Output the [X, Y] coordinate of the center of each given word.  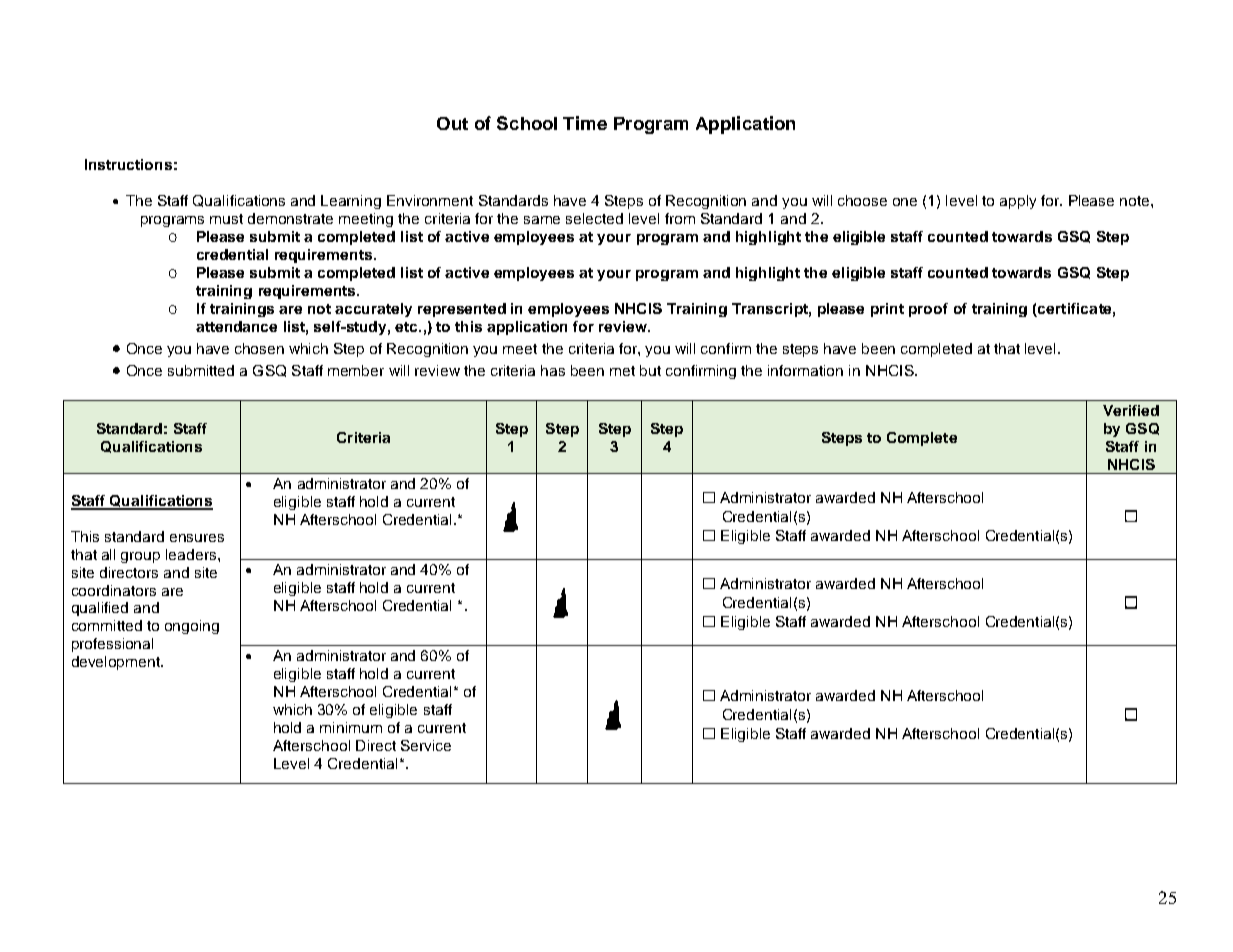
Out [452, 123]
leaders [191, 554]
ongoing [192, 627]
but [650, 370]
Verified [1131, 410]
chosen [259, 348]
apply [1018, 202]
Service [426, 745]
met [622, 371]
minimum [351, 727]
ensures [197, 538]
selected [594, 218]
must [226, 219]
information [805, 370]
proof [928, 310]
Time [585, 123]
